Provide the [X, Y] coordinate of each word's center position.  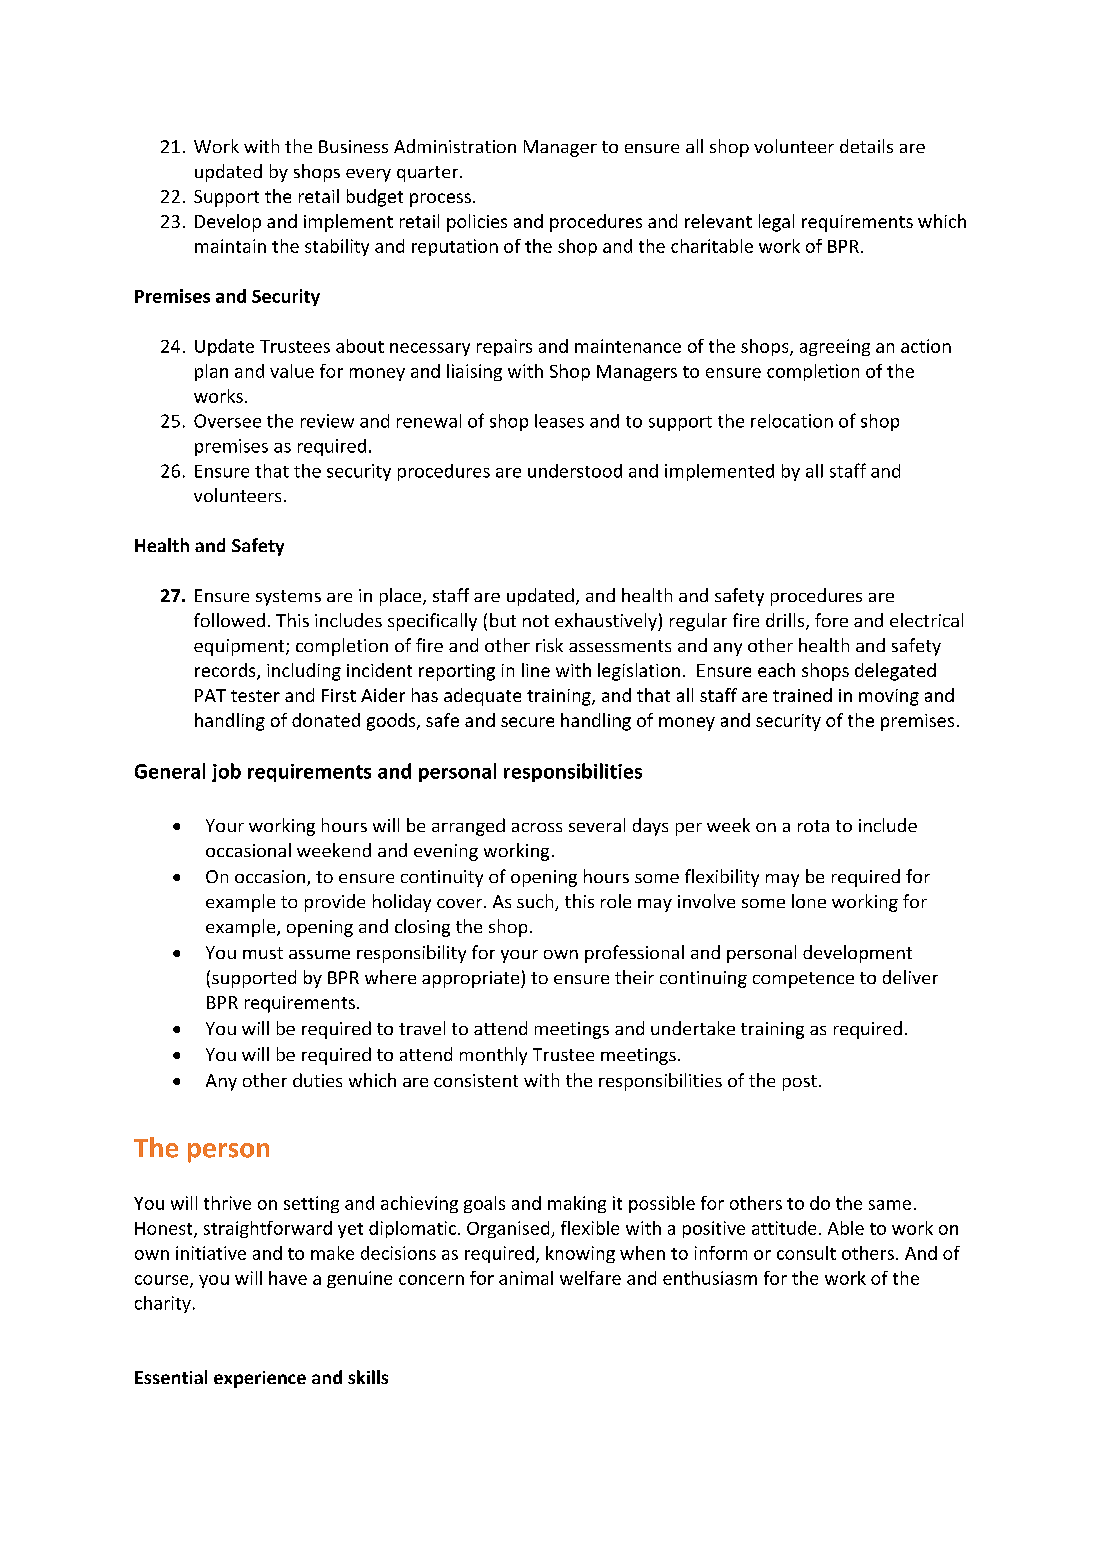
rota [813, 826]
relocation [792, 421]
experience [260, 1379]
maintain [230, 246]
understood [575, 471]
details [866, 146]
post [800, 1083]
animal [526, 1278]
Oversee [227, 421]
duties [317, 1080]
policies [477, 223]
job [226, 772]
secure [527, 722]
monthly [493, 1056]
